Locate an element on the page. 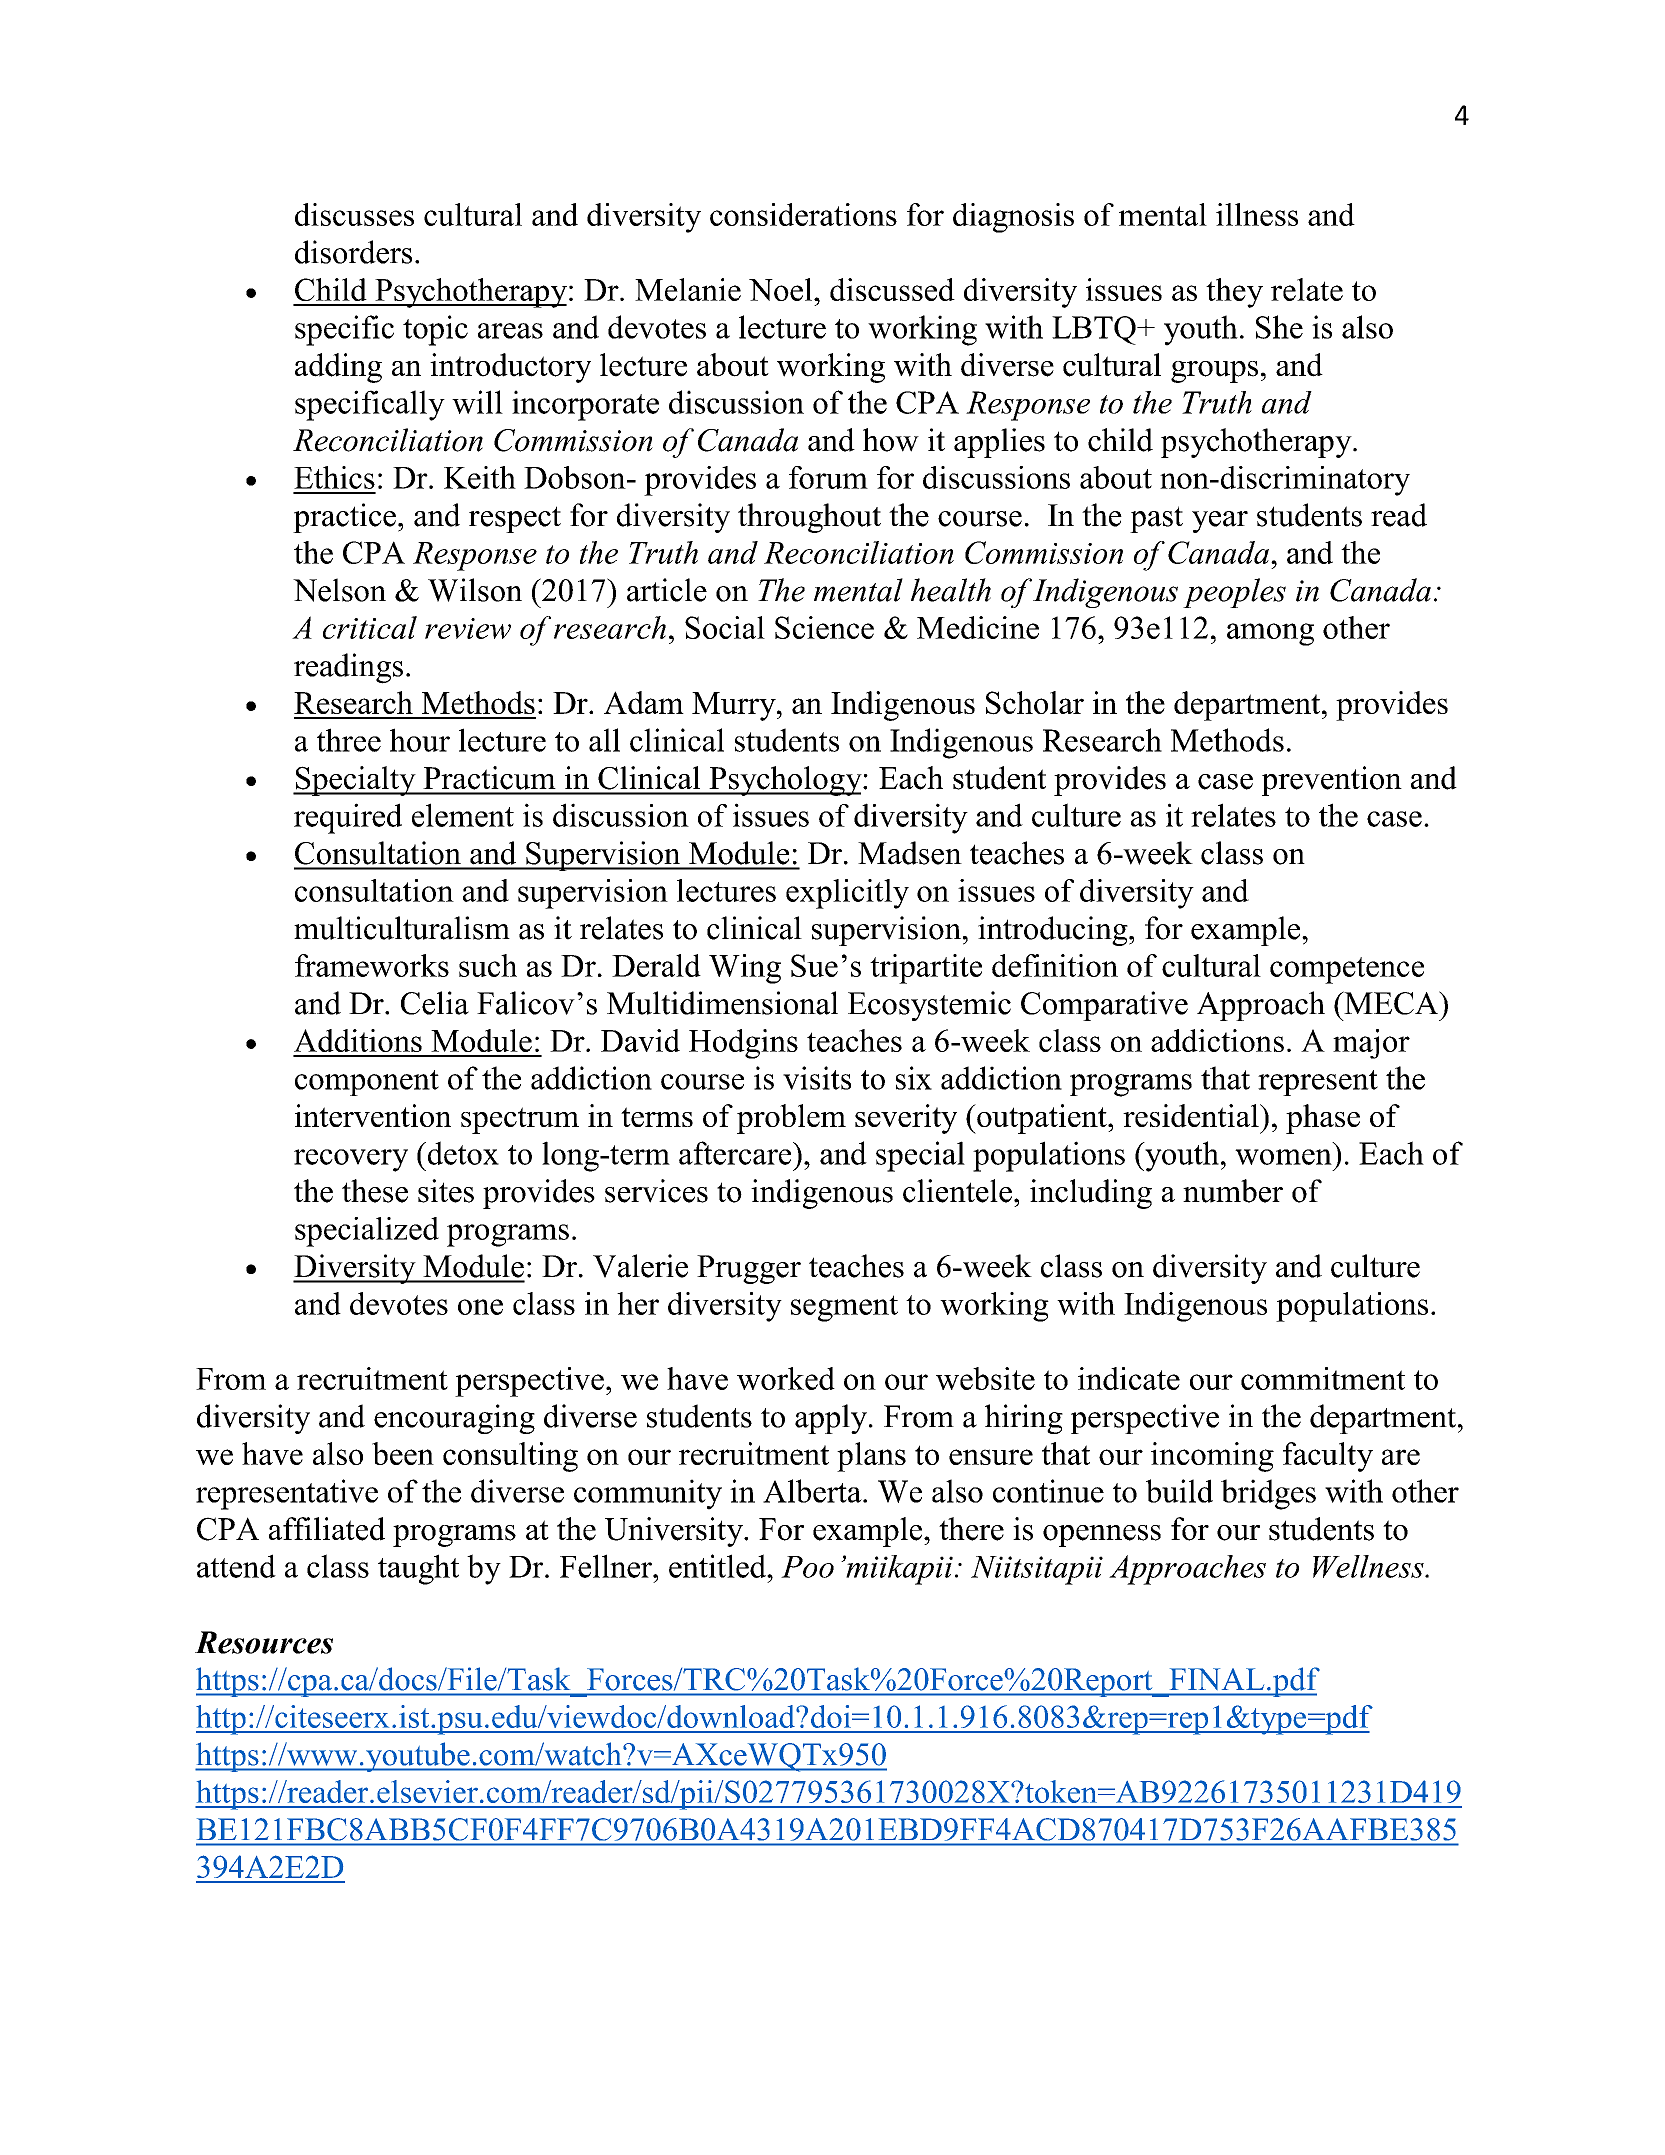 This image has width=1665, height=2155. problem is located at coordinates (791, 1119).
